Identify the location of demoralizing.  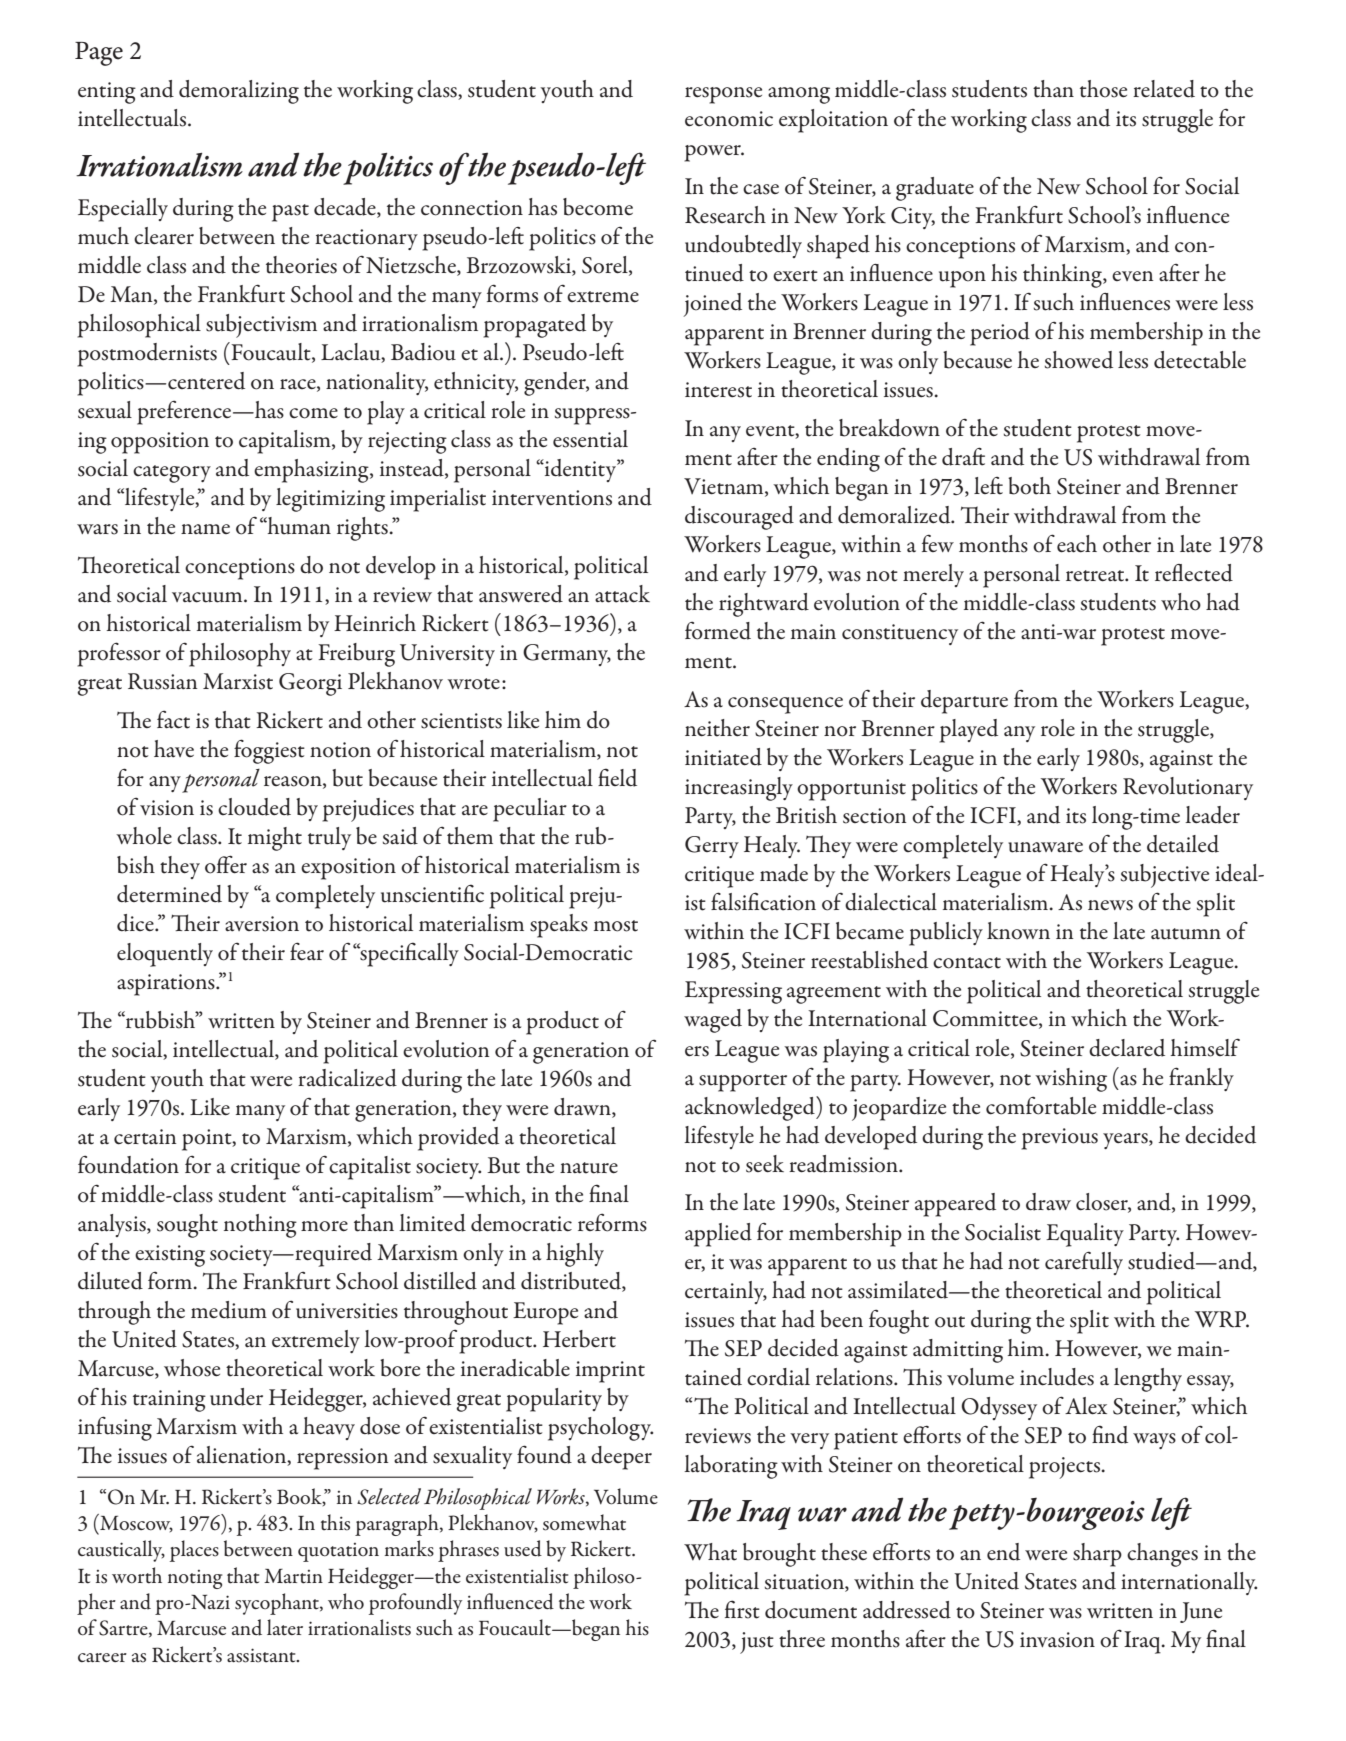
(239, 92).
